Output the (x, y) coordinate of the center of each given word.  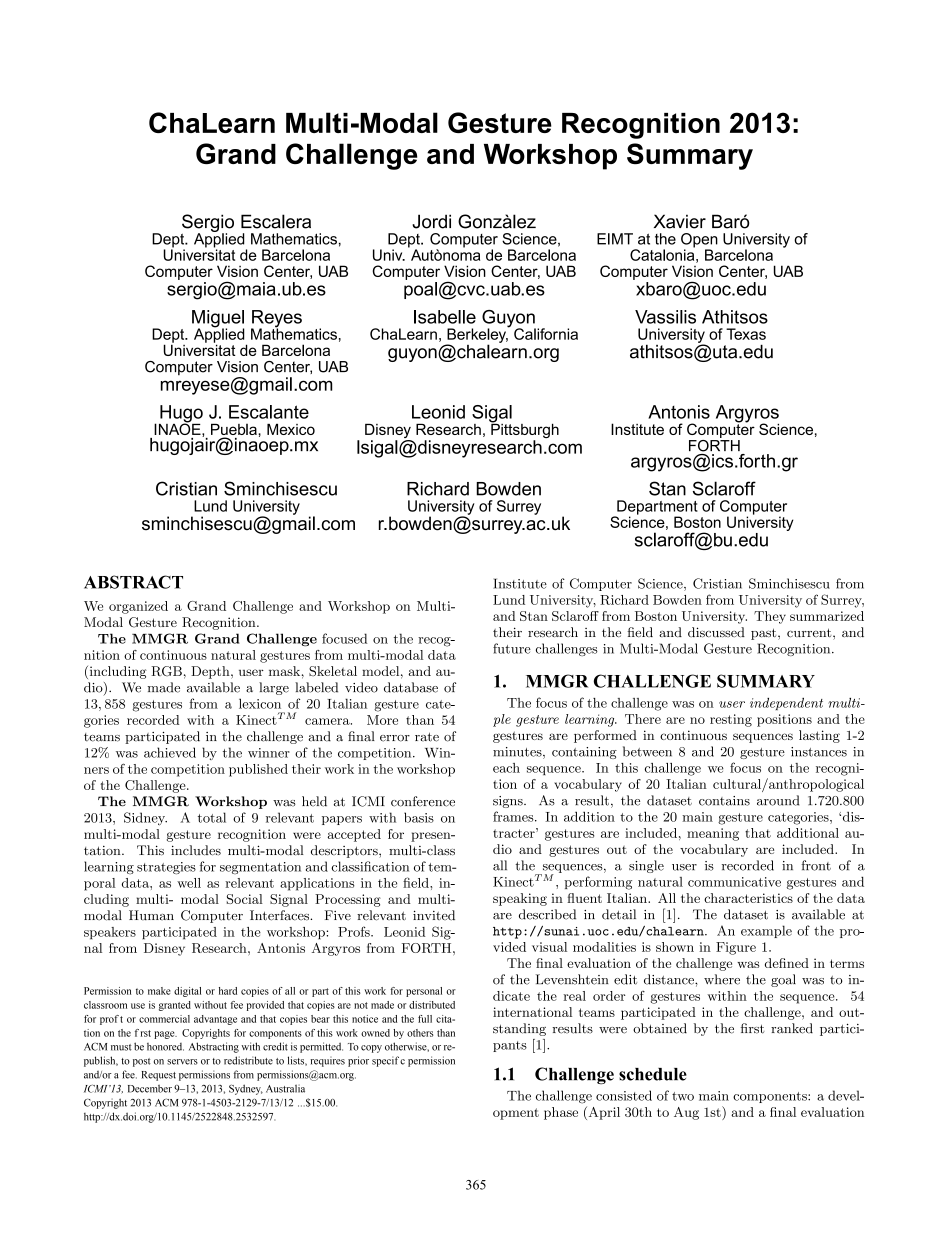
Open (699, 241)
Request (159, 1076)
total (212, 817)
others (420, 1033)
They (770, 617)
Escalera (276, 221)
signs (509, 802)
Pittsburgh (524, 431)
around (778, 800)
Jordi (431, 221)
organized (138, 607)
